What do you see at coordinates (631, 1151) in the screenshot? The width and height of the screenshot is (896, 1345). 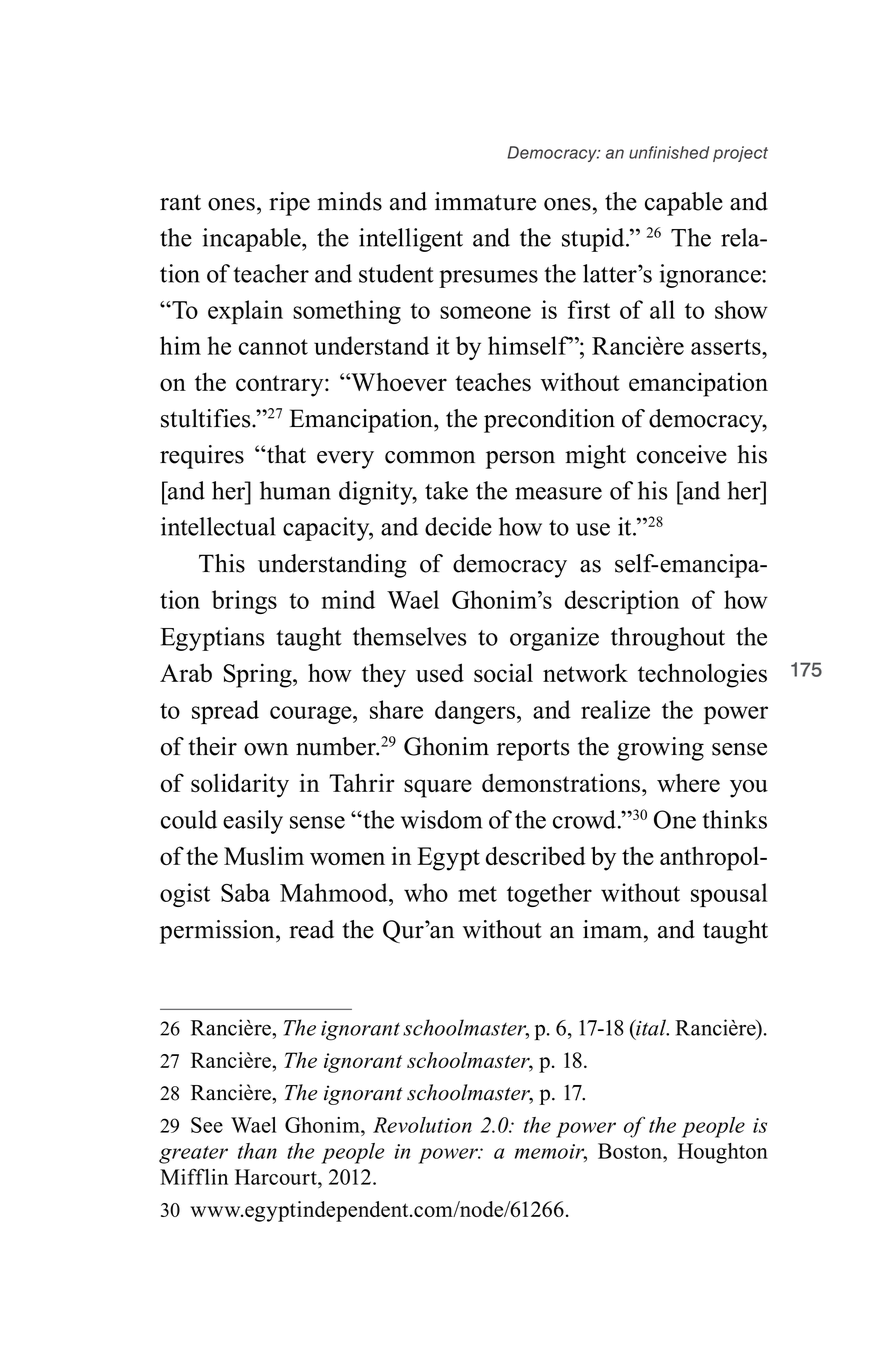 I see `Boston` at bounding box center [631, 1151].
